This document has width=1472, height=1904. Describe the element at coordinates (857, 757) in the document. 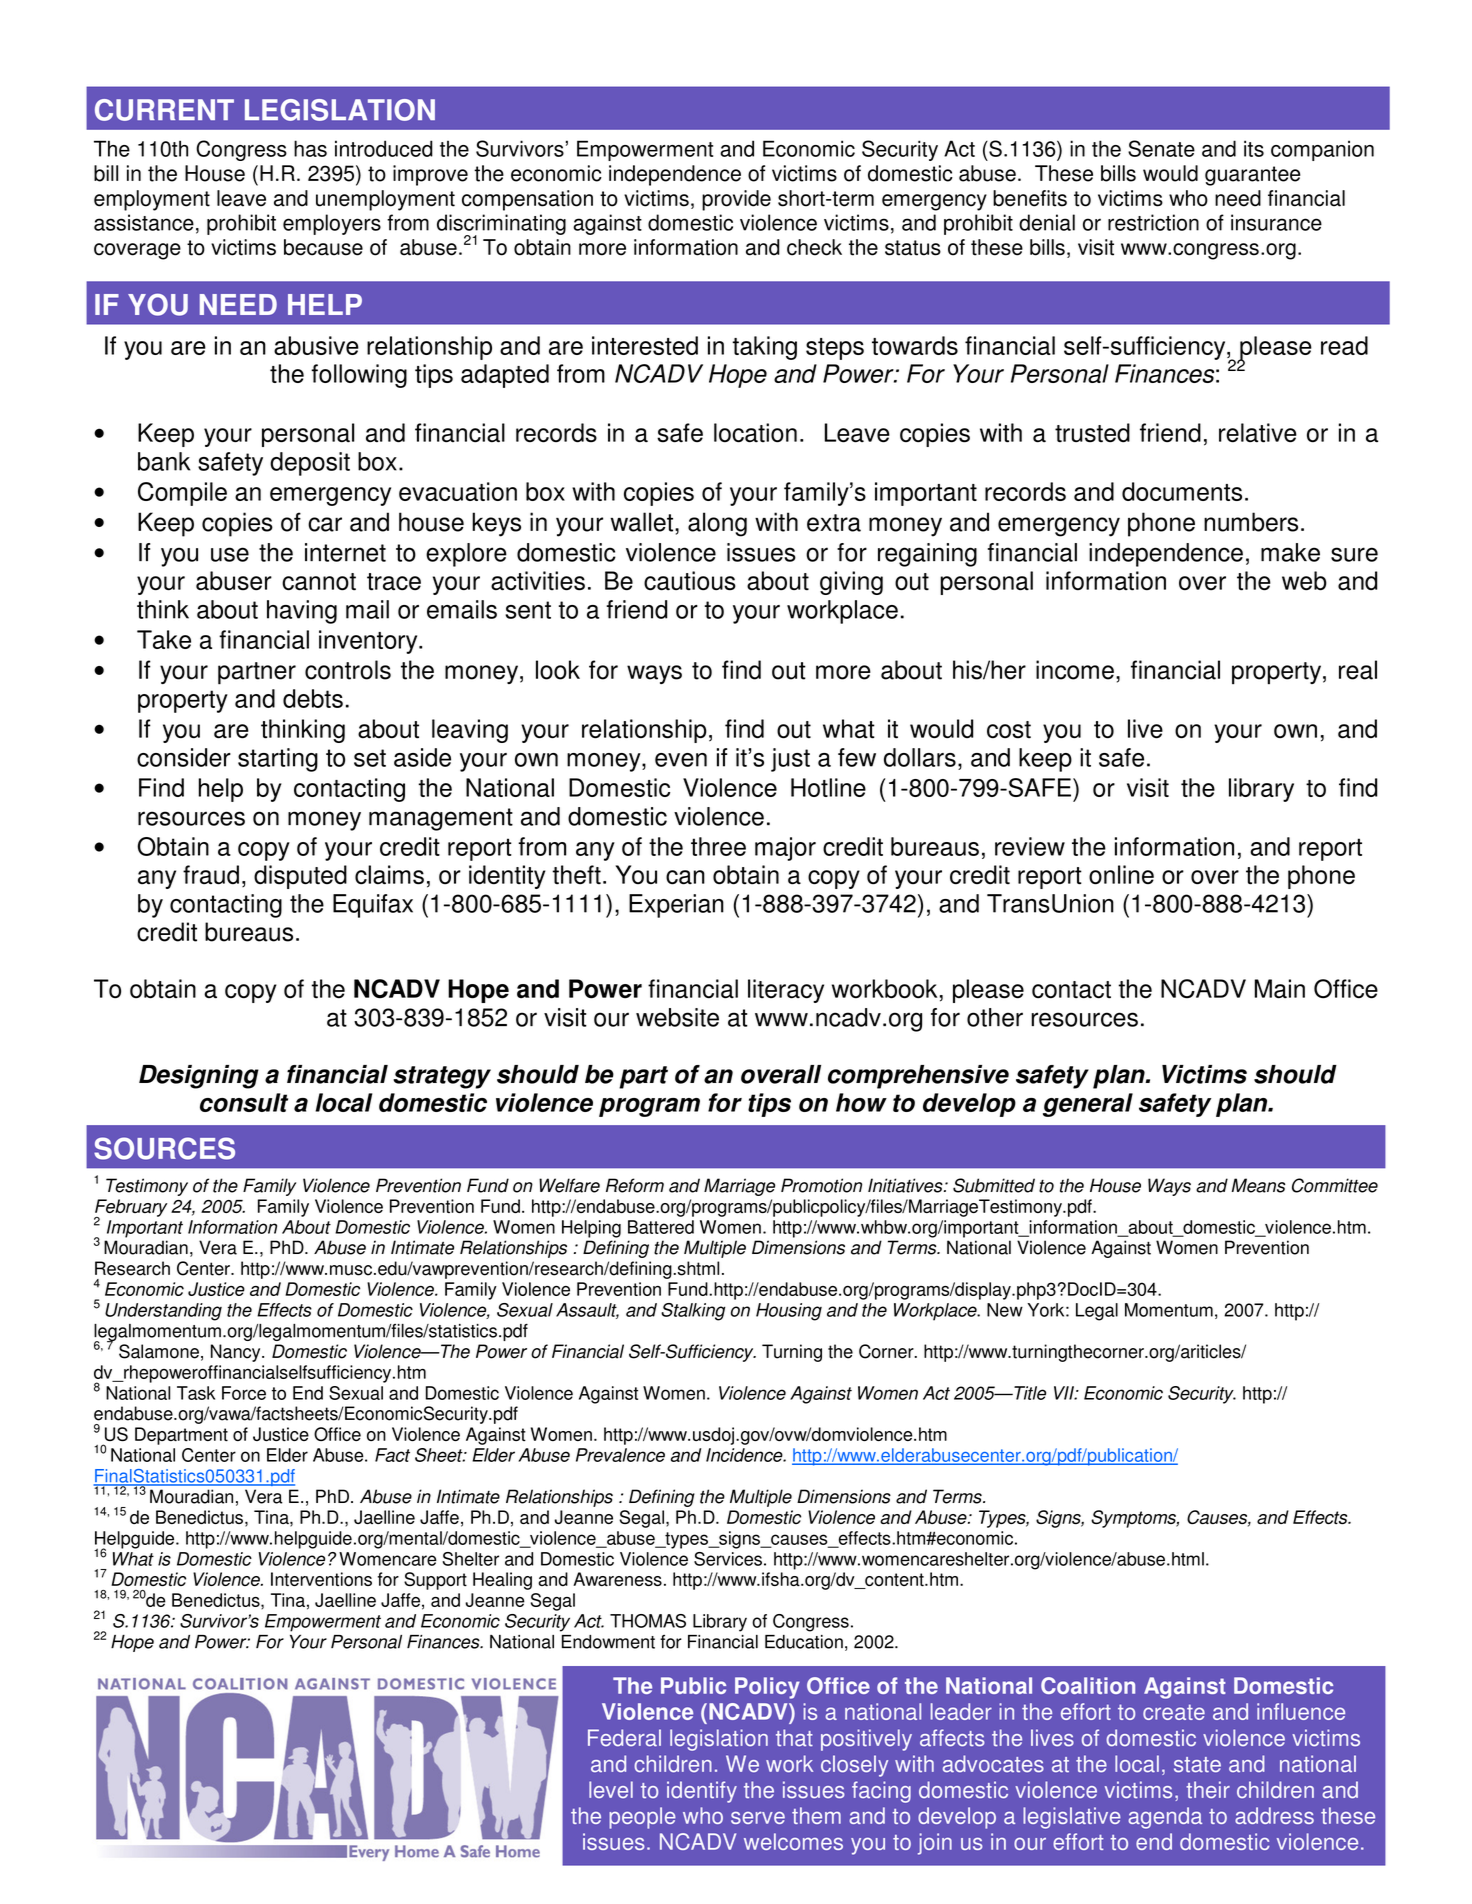

I see `few` at that location.
